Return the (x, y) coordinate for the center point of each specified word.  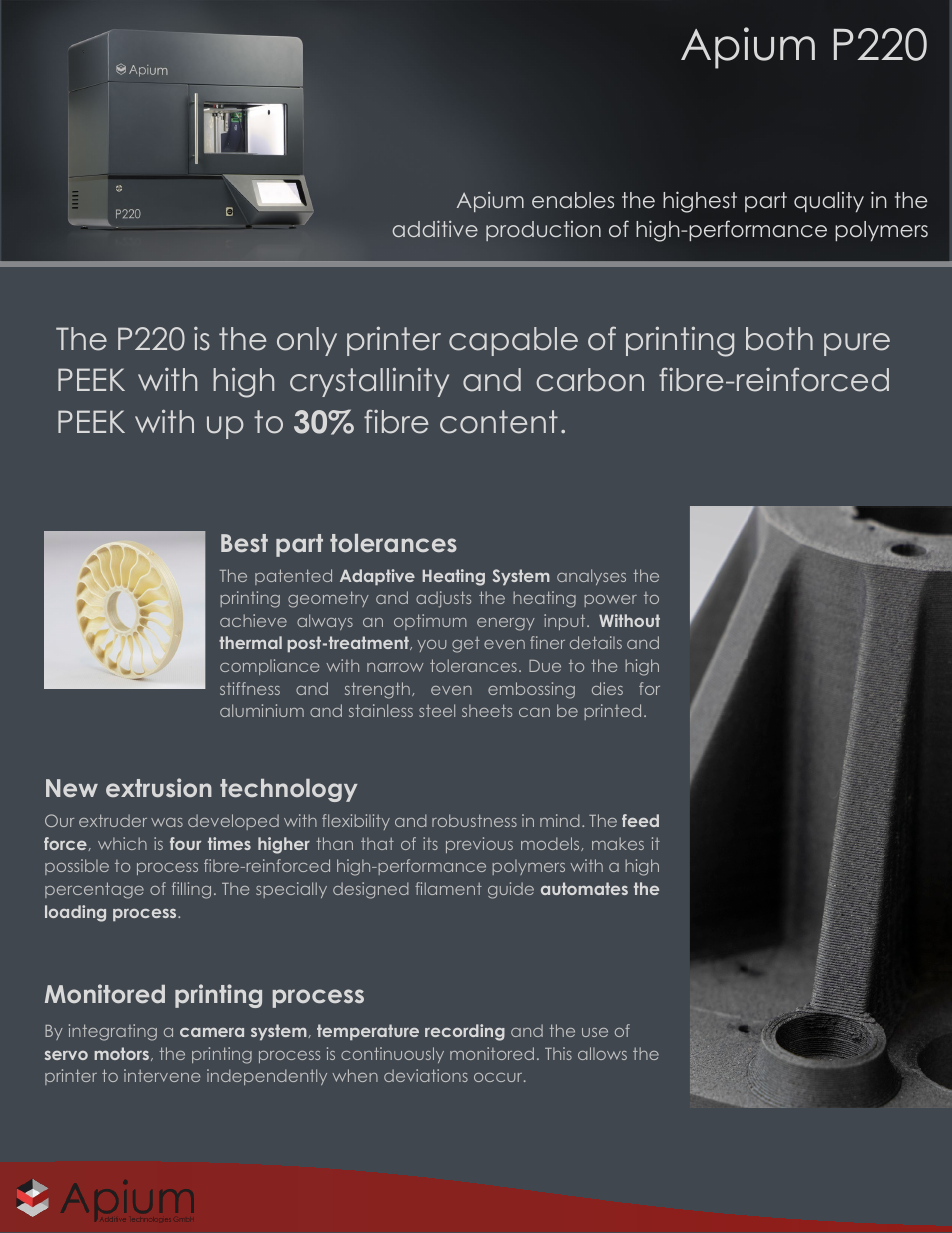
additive (435, 228)
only (307, 341)
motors (121, 1053)
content (499, 422)
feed (640, 820)
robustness (474, 820)
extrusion (159, 787)
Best (244, 543)
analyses (591, 577)
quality (829, 202)
